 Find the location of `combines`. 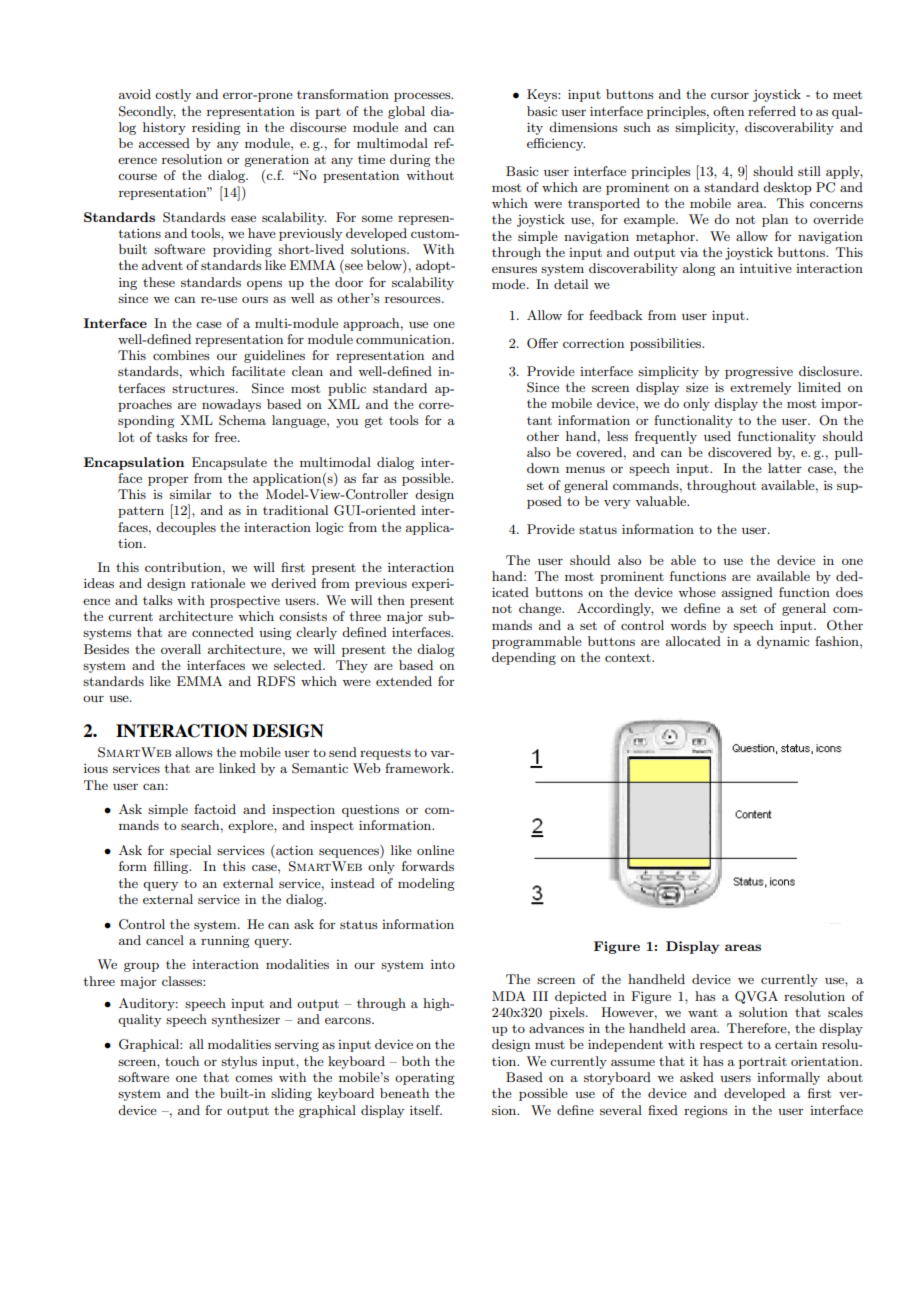

combines is located at coordinates (181, 355).
